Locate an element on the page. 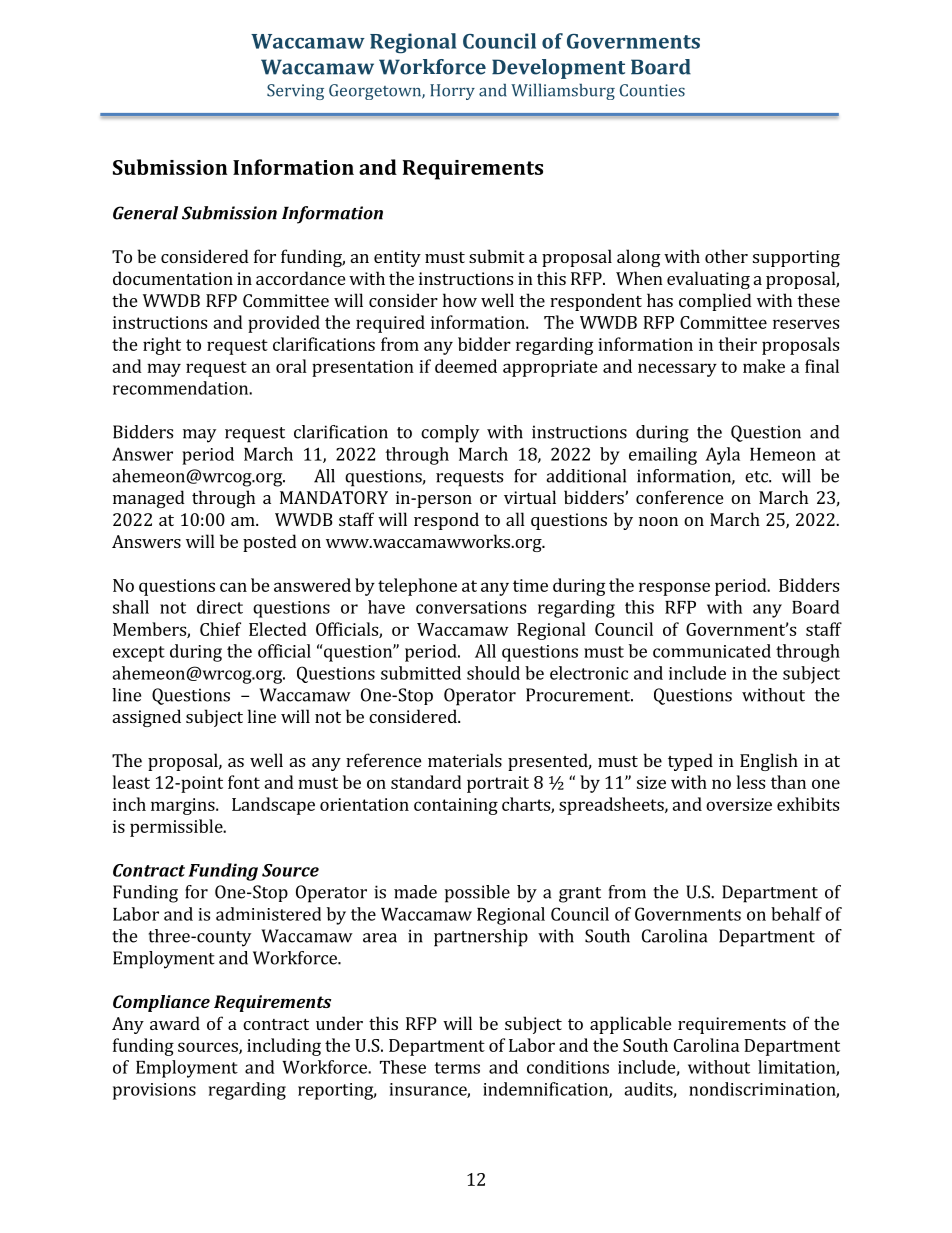  materials is located at coordinates (465, 760).
